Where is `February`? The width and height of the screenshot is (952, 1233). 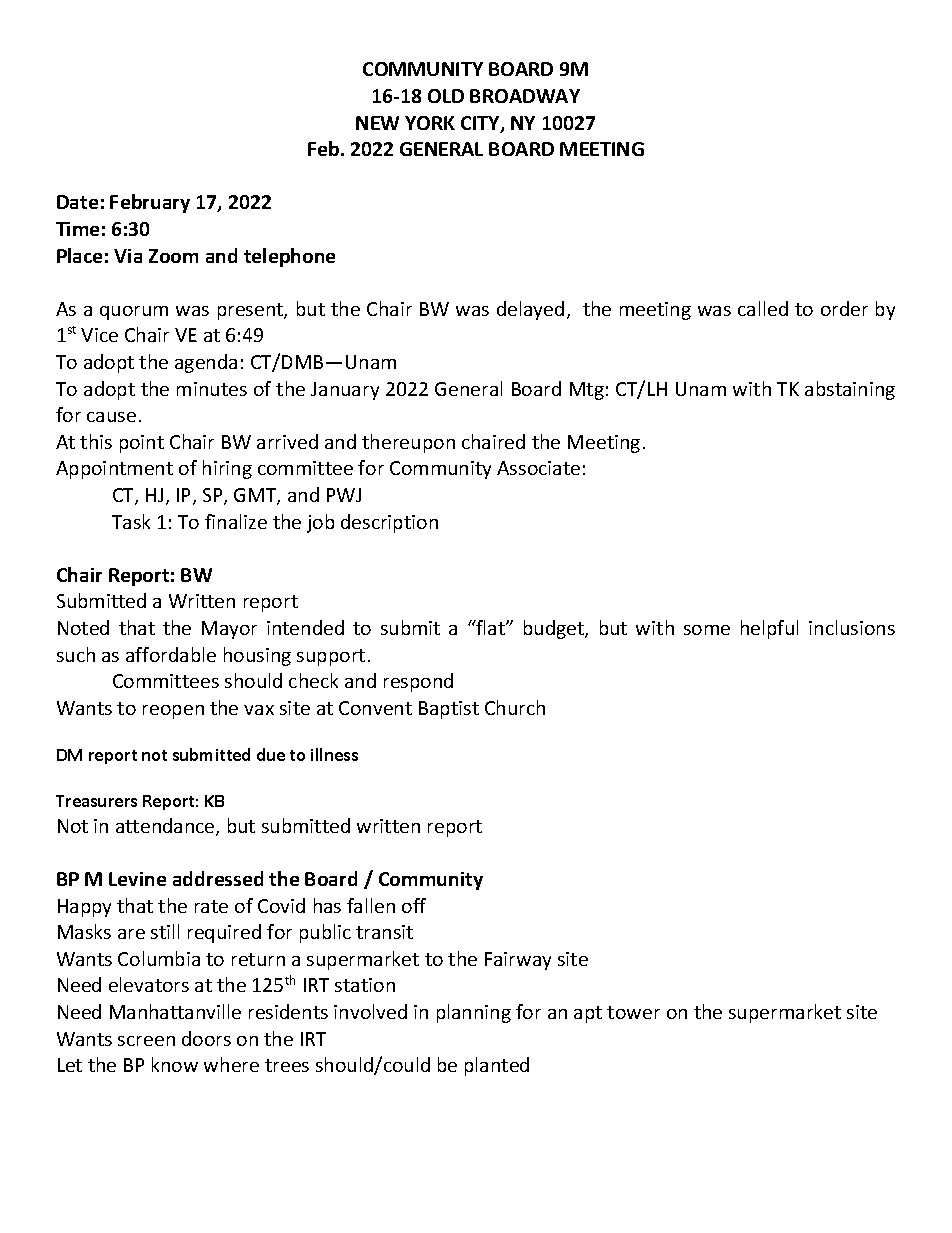 February is located at coordinates (150, 203).
